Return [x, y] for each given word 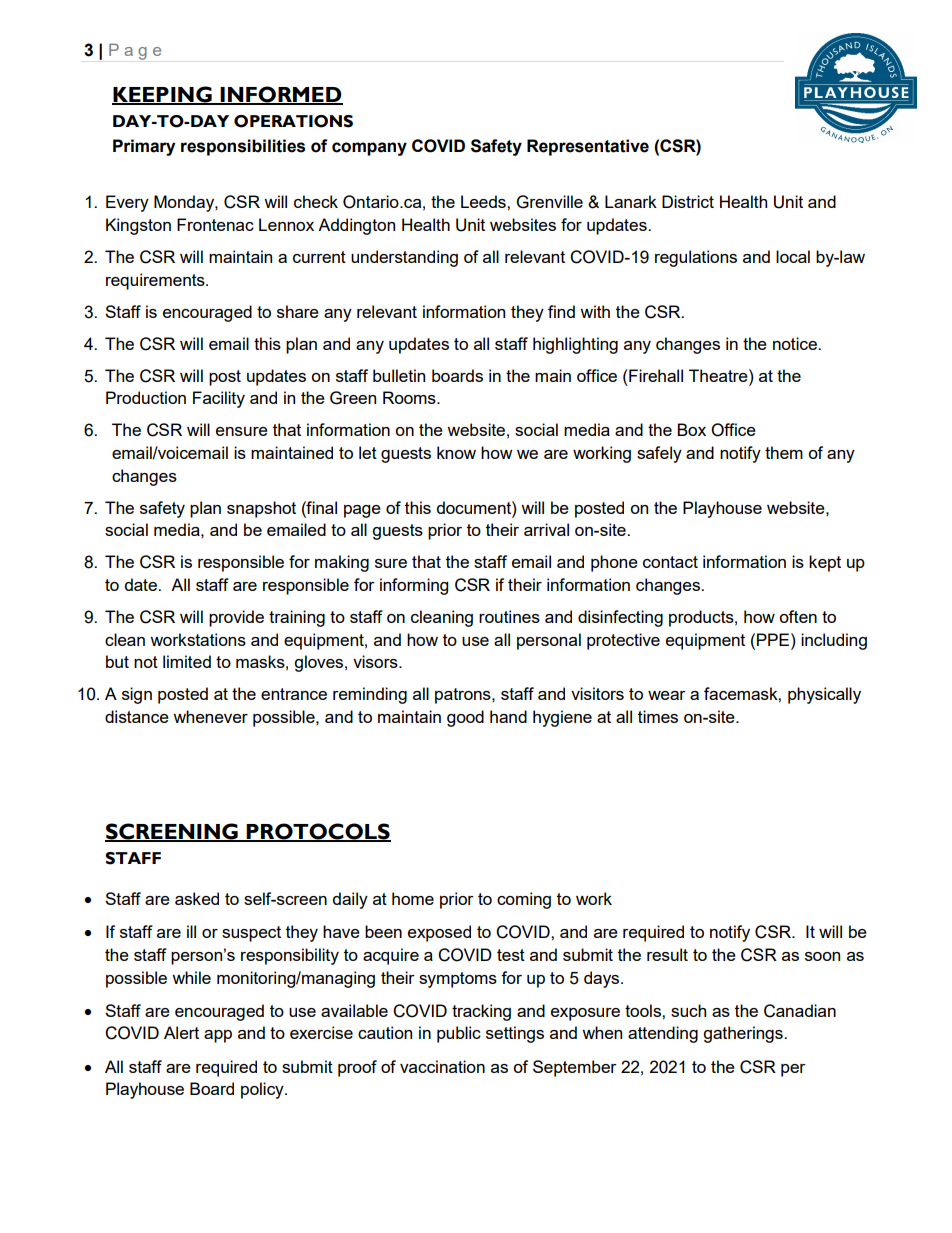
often [798, 616]
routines [509, 616]
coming [524, 900]
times [658, 716]
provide [236, 618]
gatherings [744, 1034]
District [688, 201]
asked [197, 898]
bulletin [399, 375]
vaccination [442, 1066]
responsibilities [243, 147]
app [218, 1036]
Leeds [484, 201]
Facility [219, 399]
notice [796, 343]
